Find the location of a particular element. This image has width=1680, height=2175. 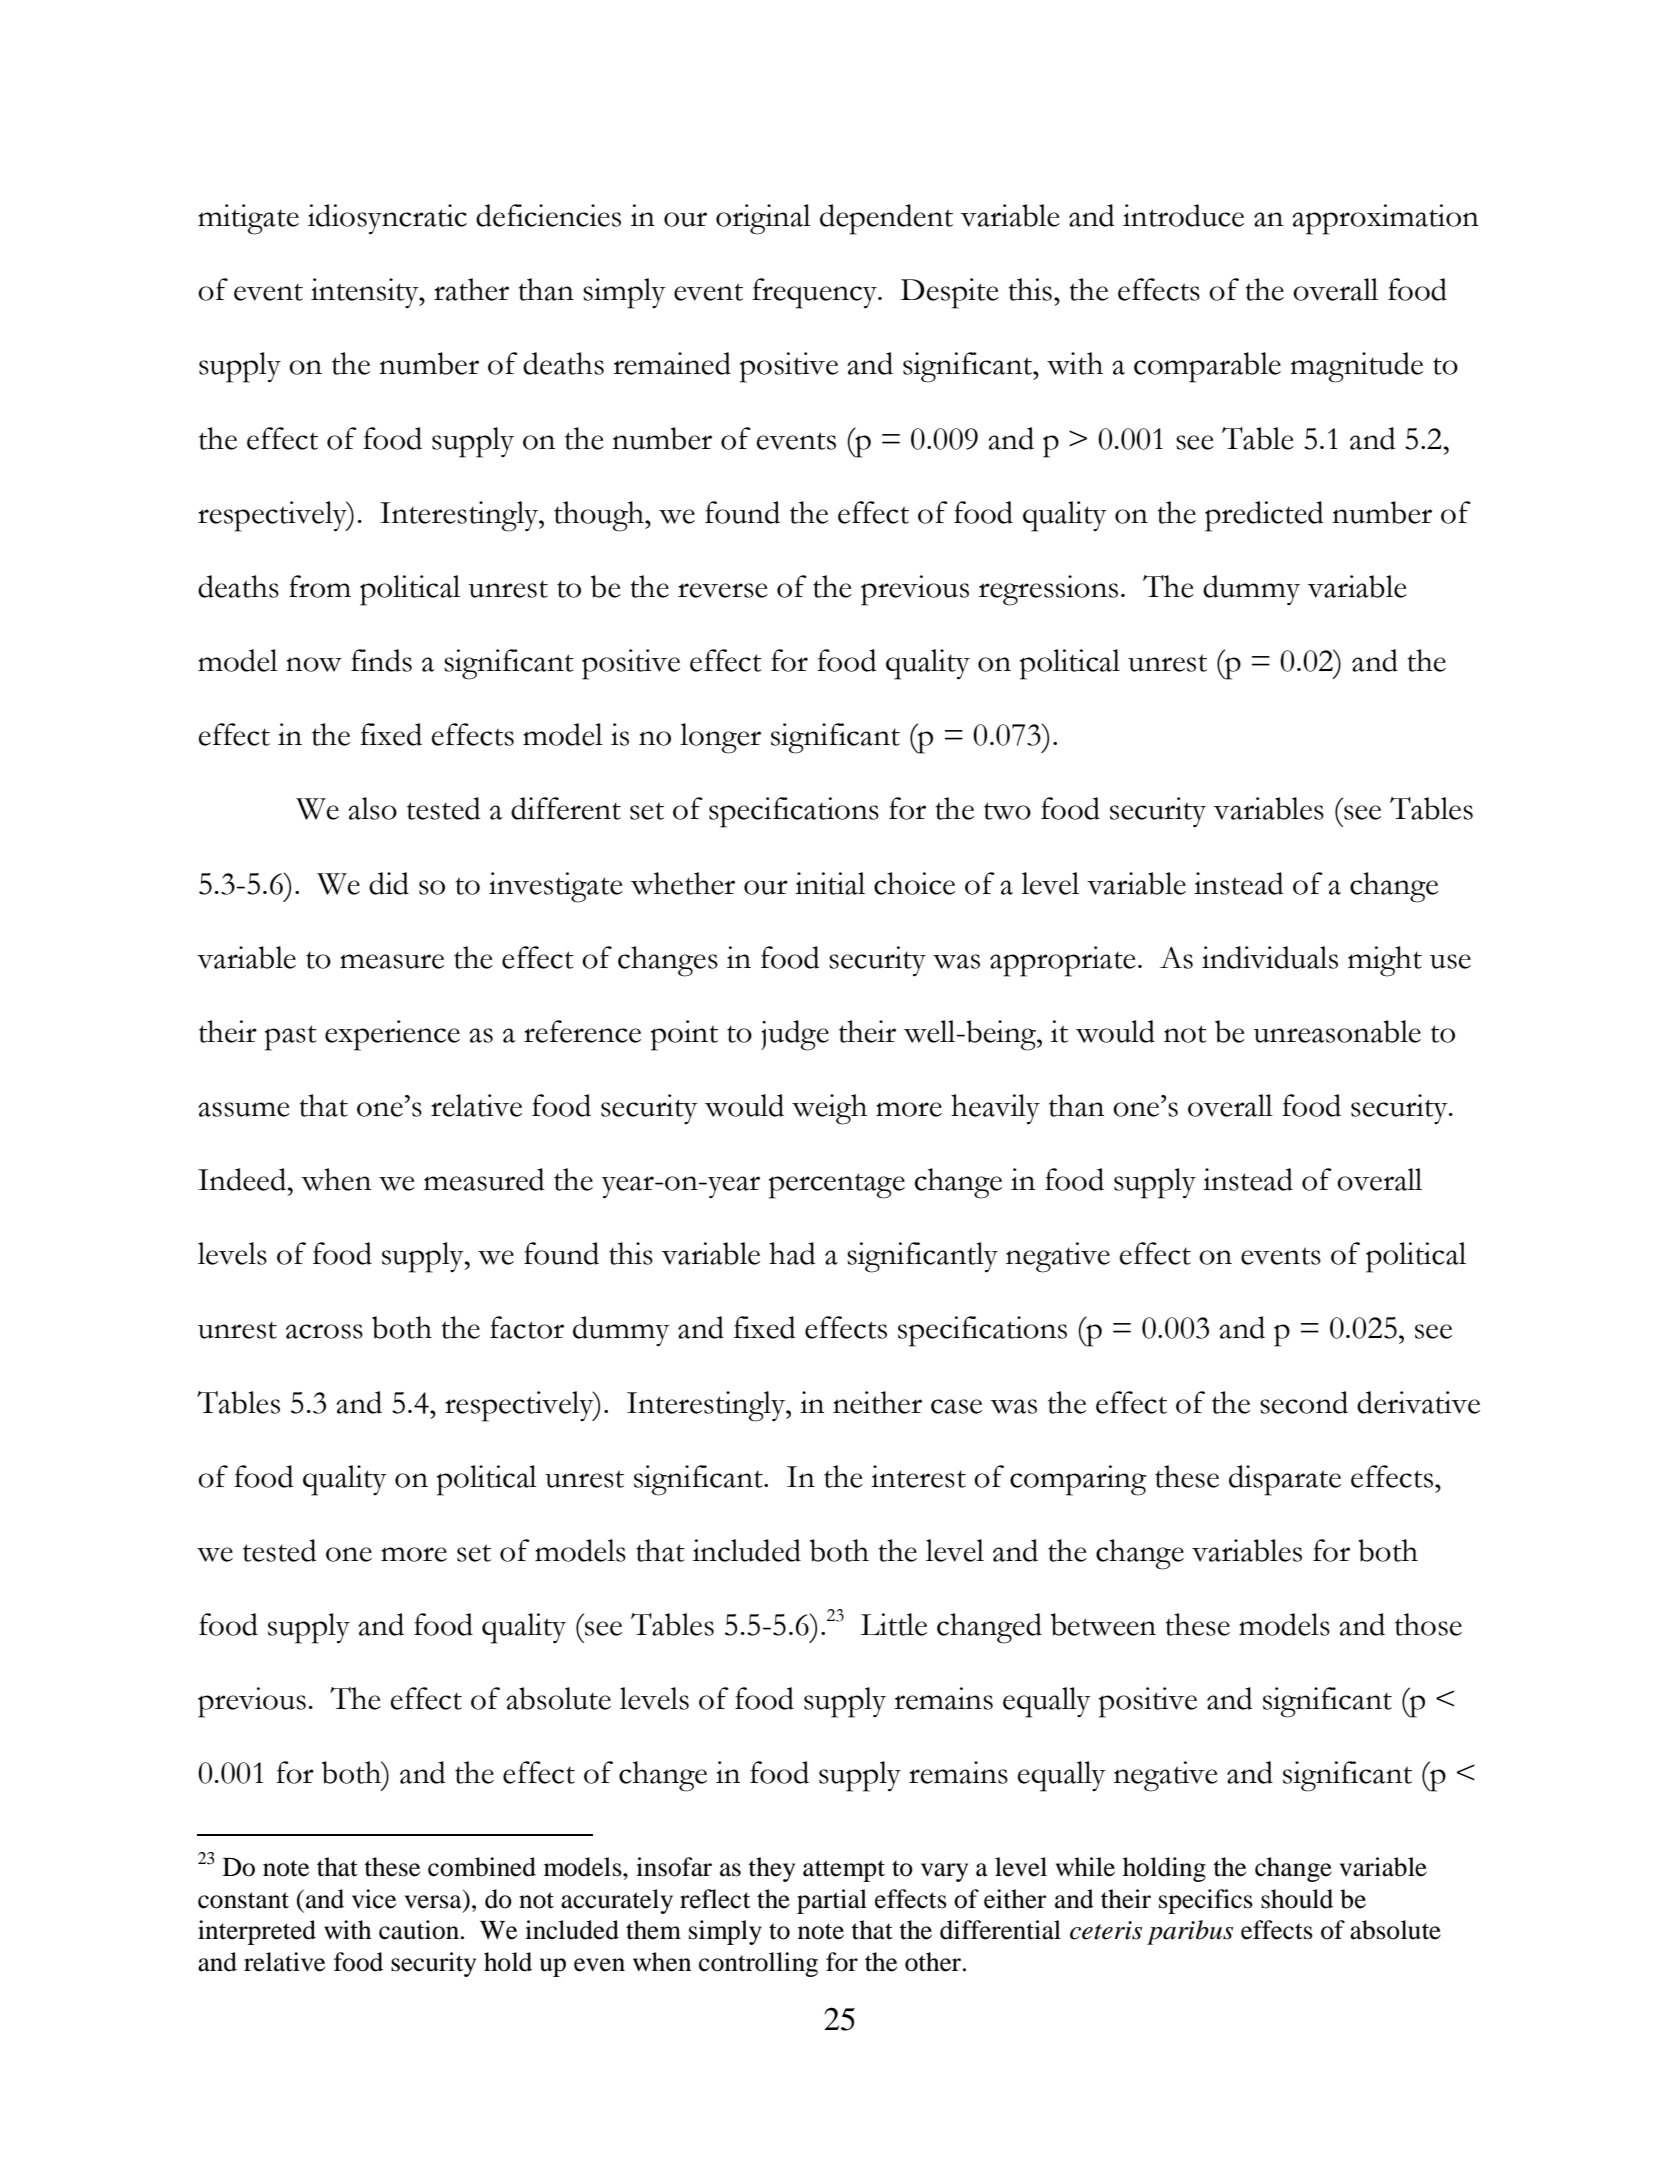

frequency is located at coordinates (815, 293).
